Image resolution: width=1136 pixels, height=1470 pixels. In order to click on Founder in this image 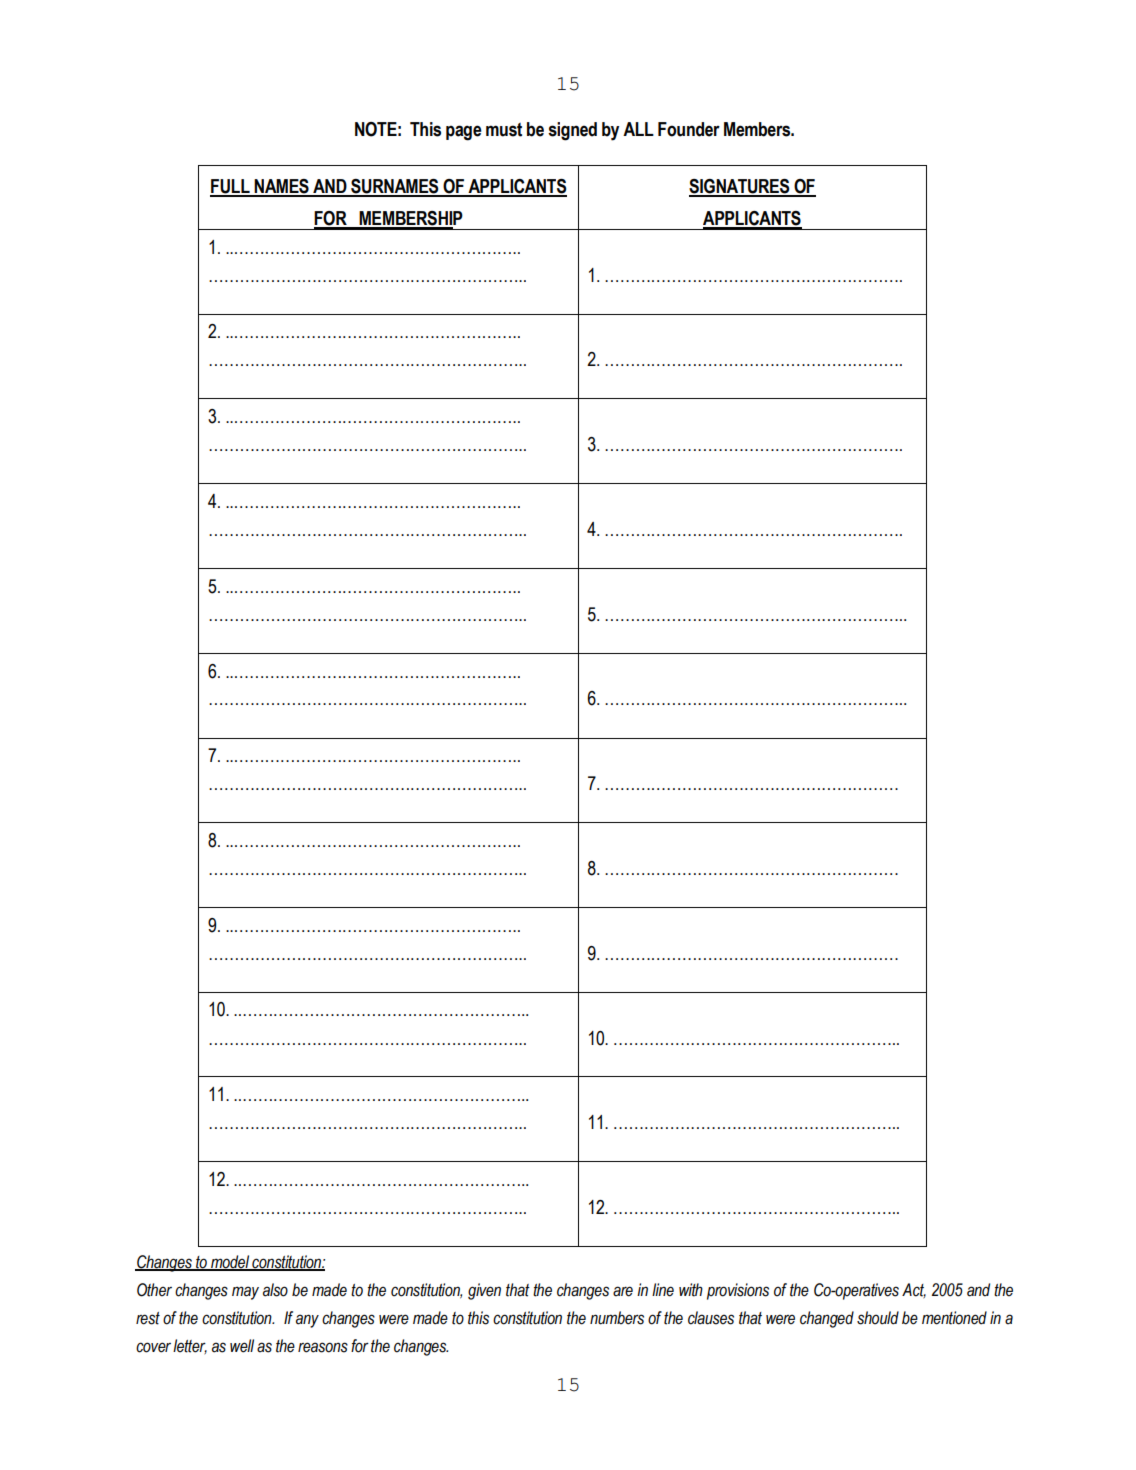, I will do `click(689, 129)`.
